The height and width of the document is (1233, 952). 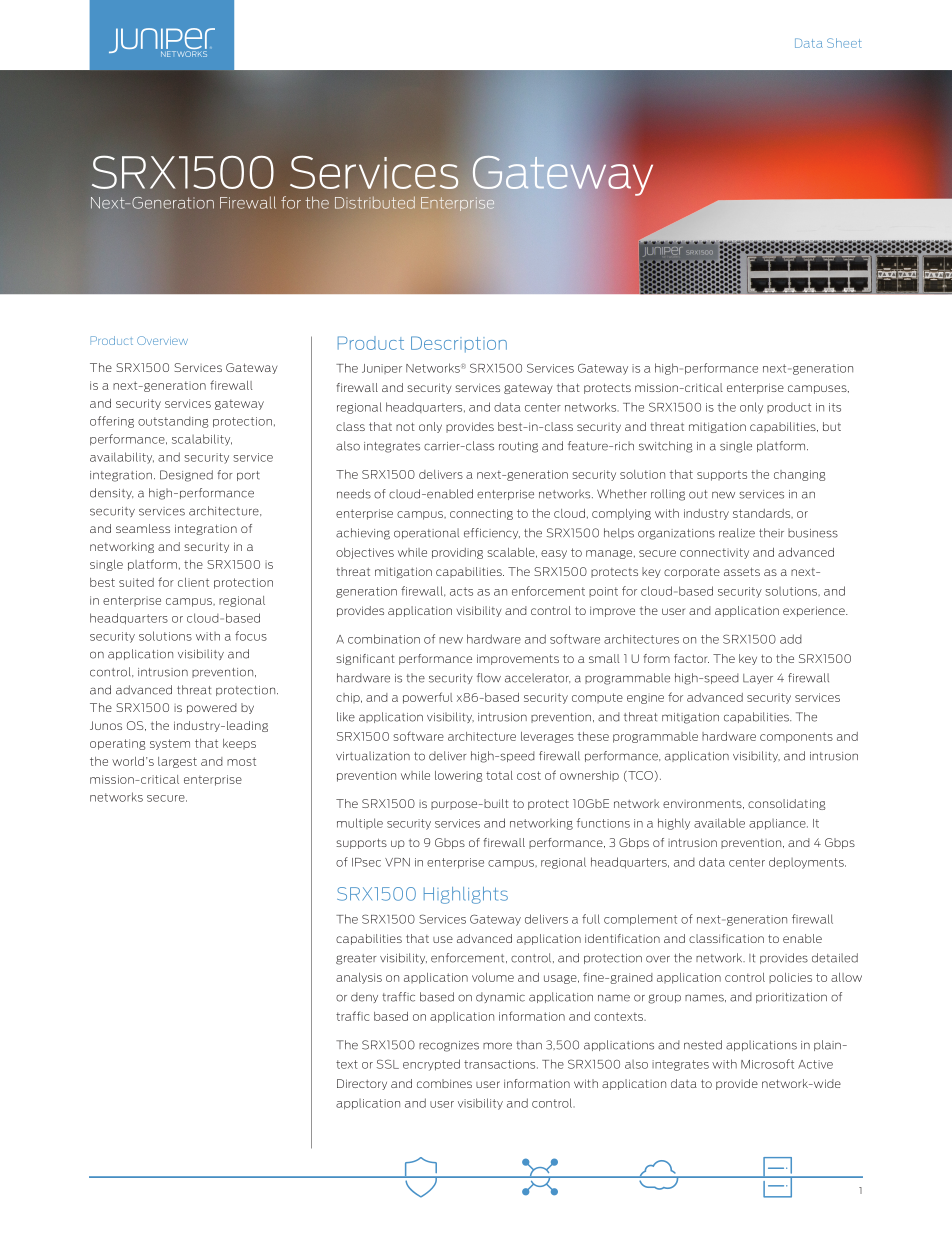 What do you see at coordinates (427, 698) in the document?
I see `powerful` at bounding box center [427, 698].
